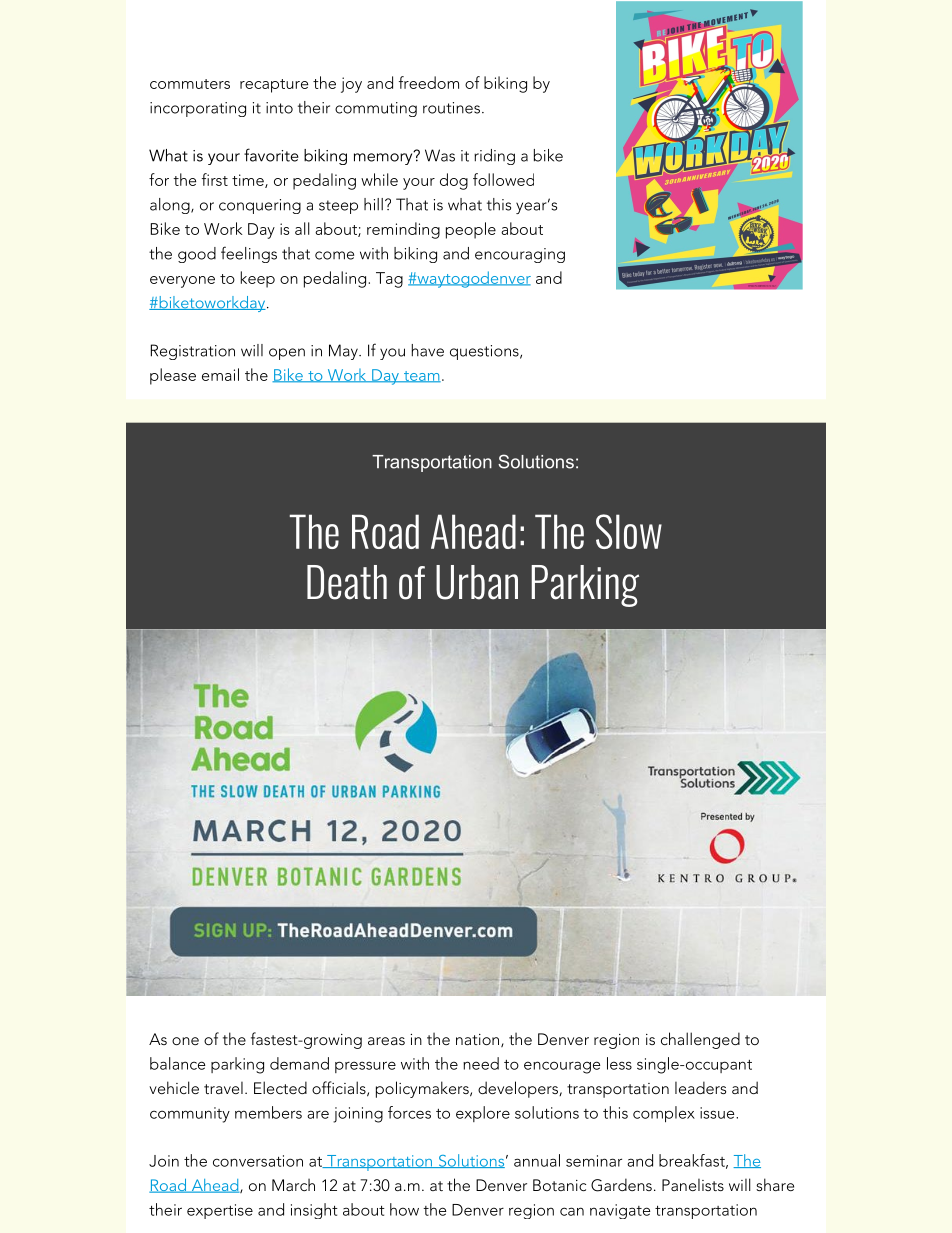  I want to click on Slow, so click(629, 531).
